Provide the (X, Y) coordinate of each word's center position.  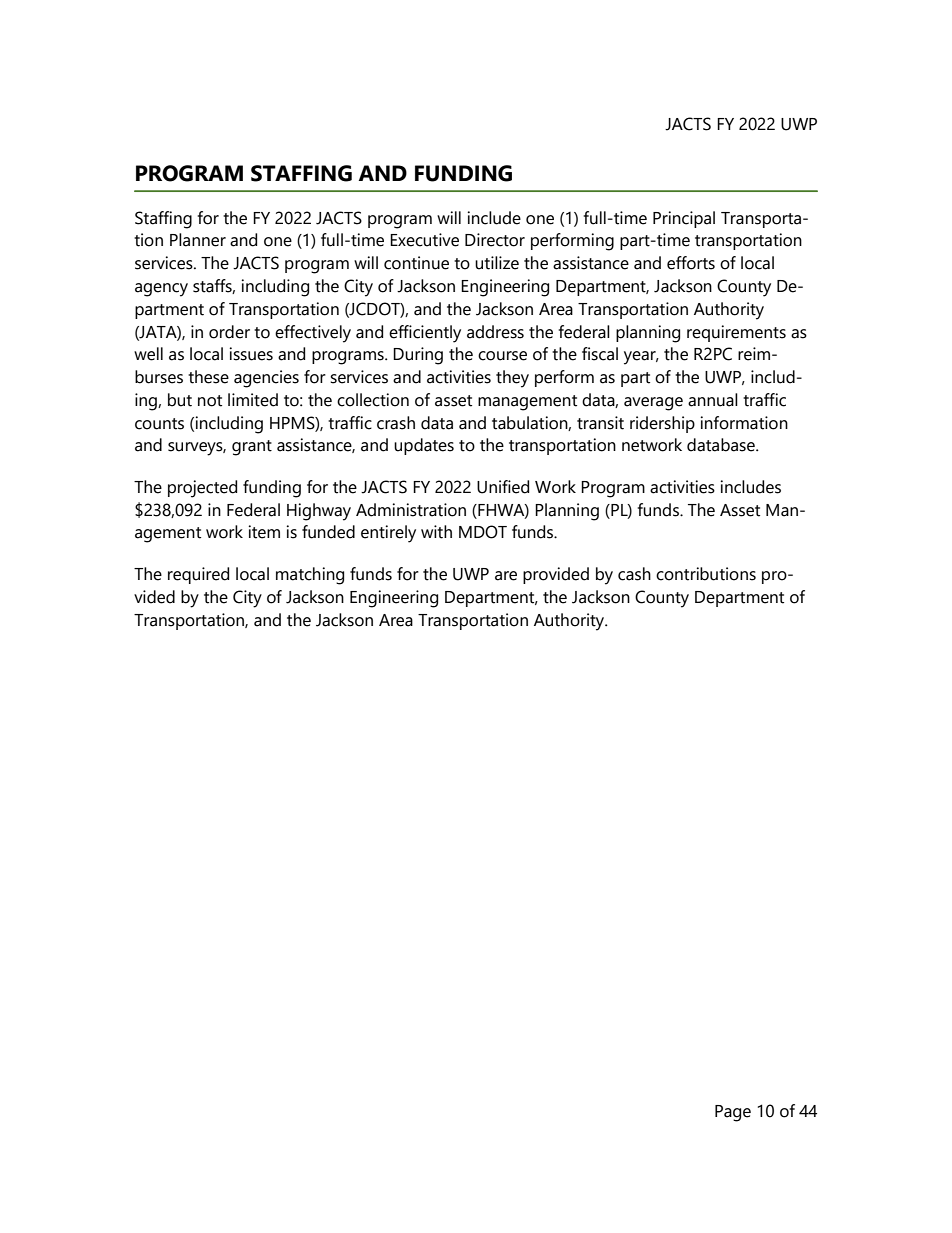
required (198, 575)
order (229, 332)
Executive (424, 240)
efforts (691, 263)
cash (634, 574)
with (436, 532)
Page (733, 1113)
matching (310, 576)
